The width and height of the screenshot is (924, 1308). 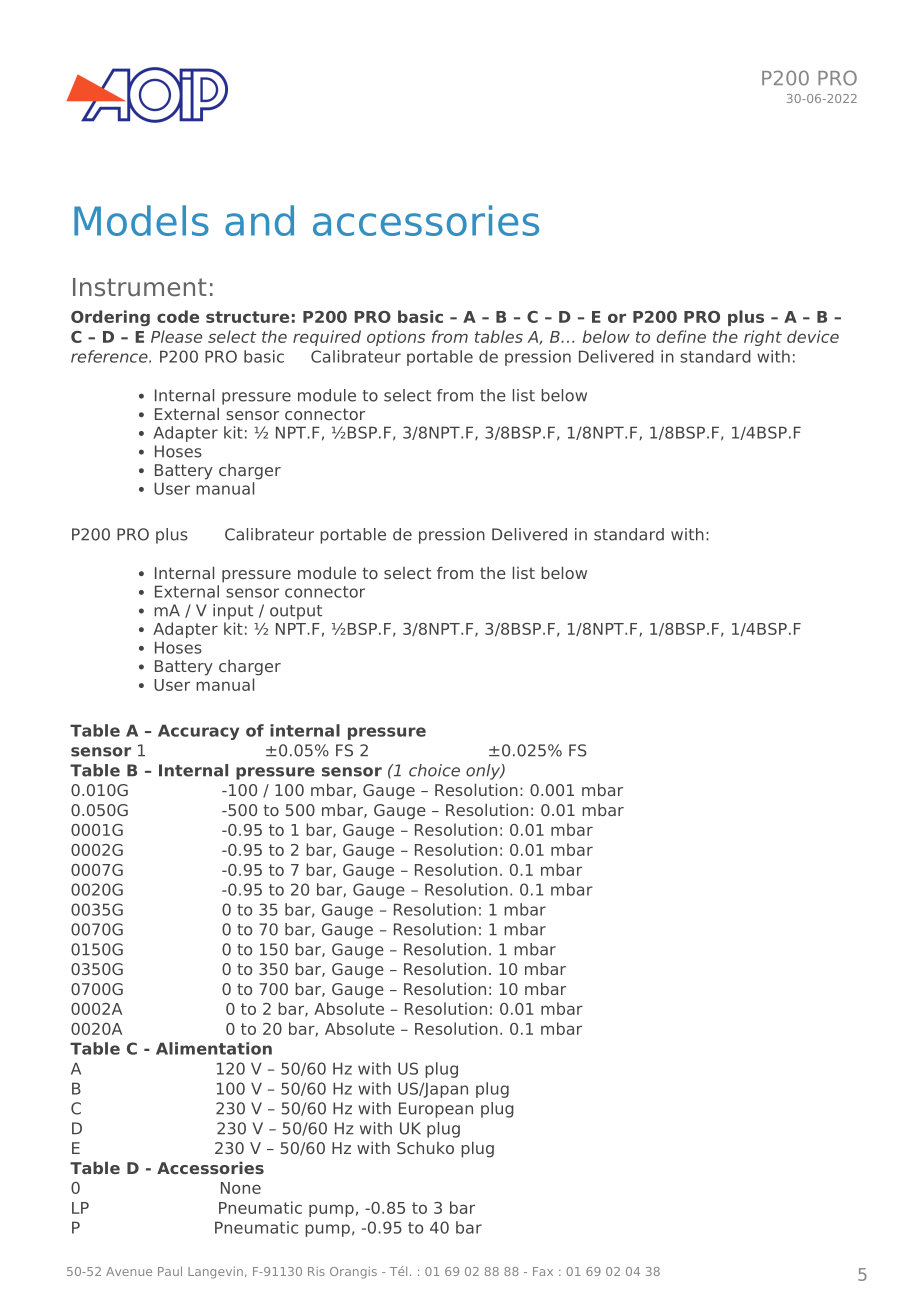 What do you see at coordinates (396, 338) in the screenshot?
I see `options` at bounding box center [396, 338].
